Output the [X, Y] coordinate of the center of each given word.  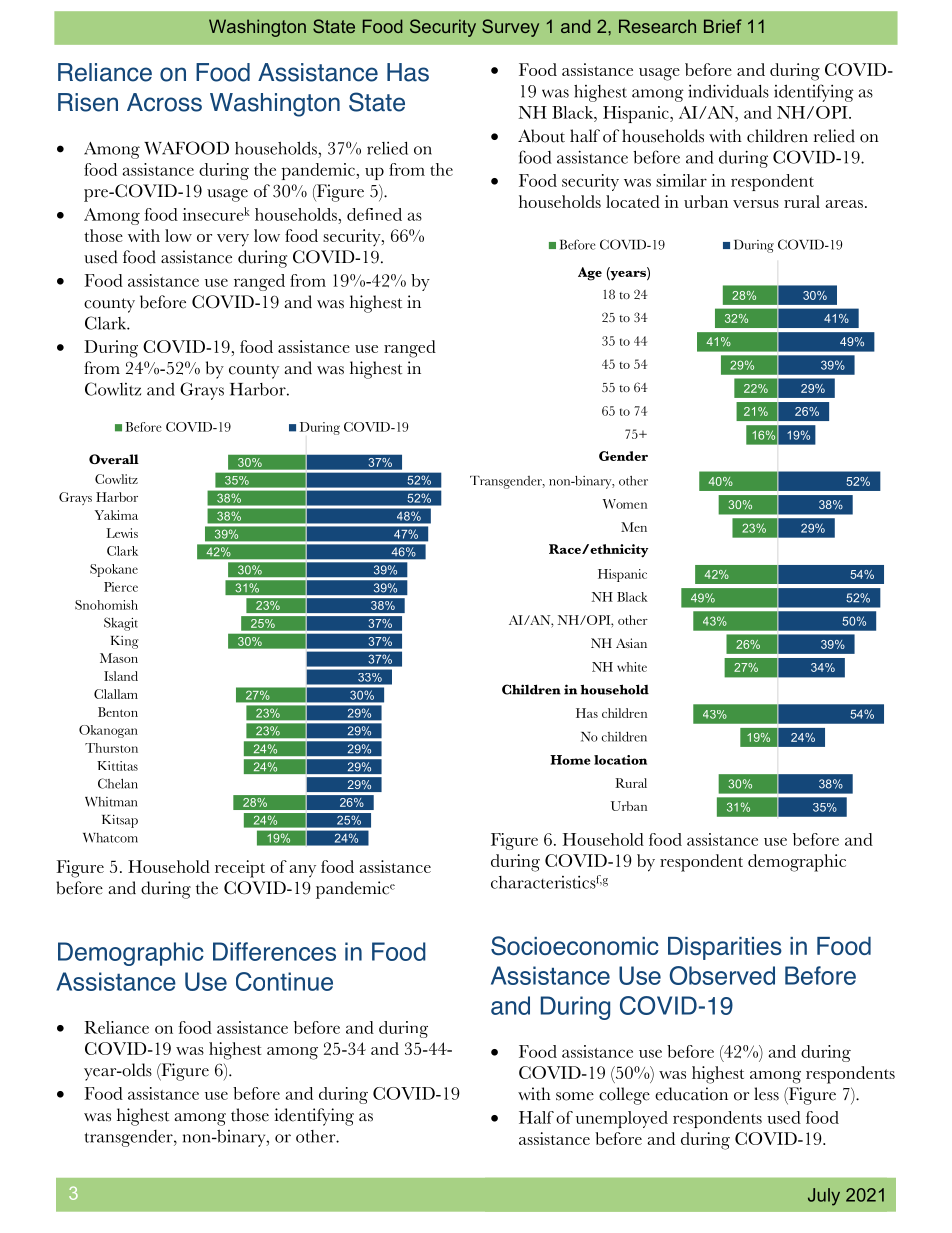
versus [756, 204]
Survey [510, 28]
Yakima [116, 515]
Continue [284, 981]
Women [625, 504]
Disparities [725, 948]
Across [164, 102]
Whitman [111, 802]
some [575, 1096]
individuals [728, 91]
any [302, 871]
